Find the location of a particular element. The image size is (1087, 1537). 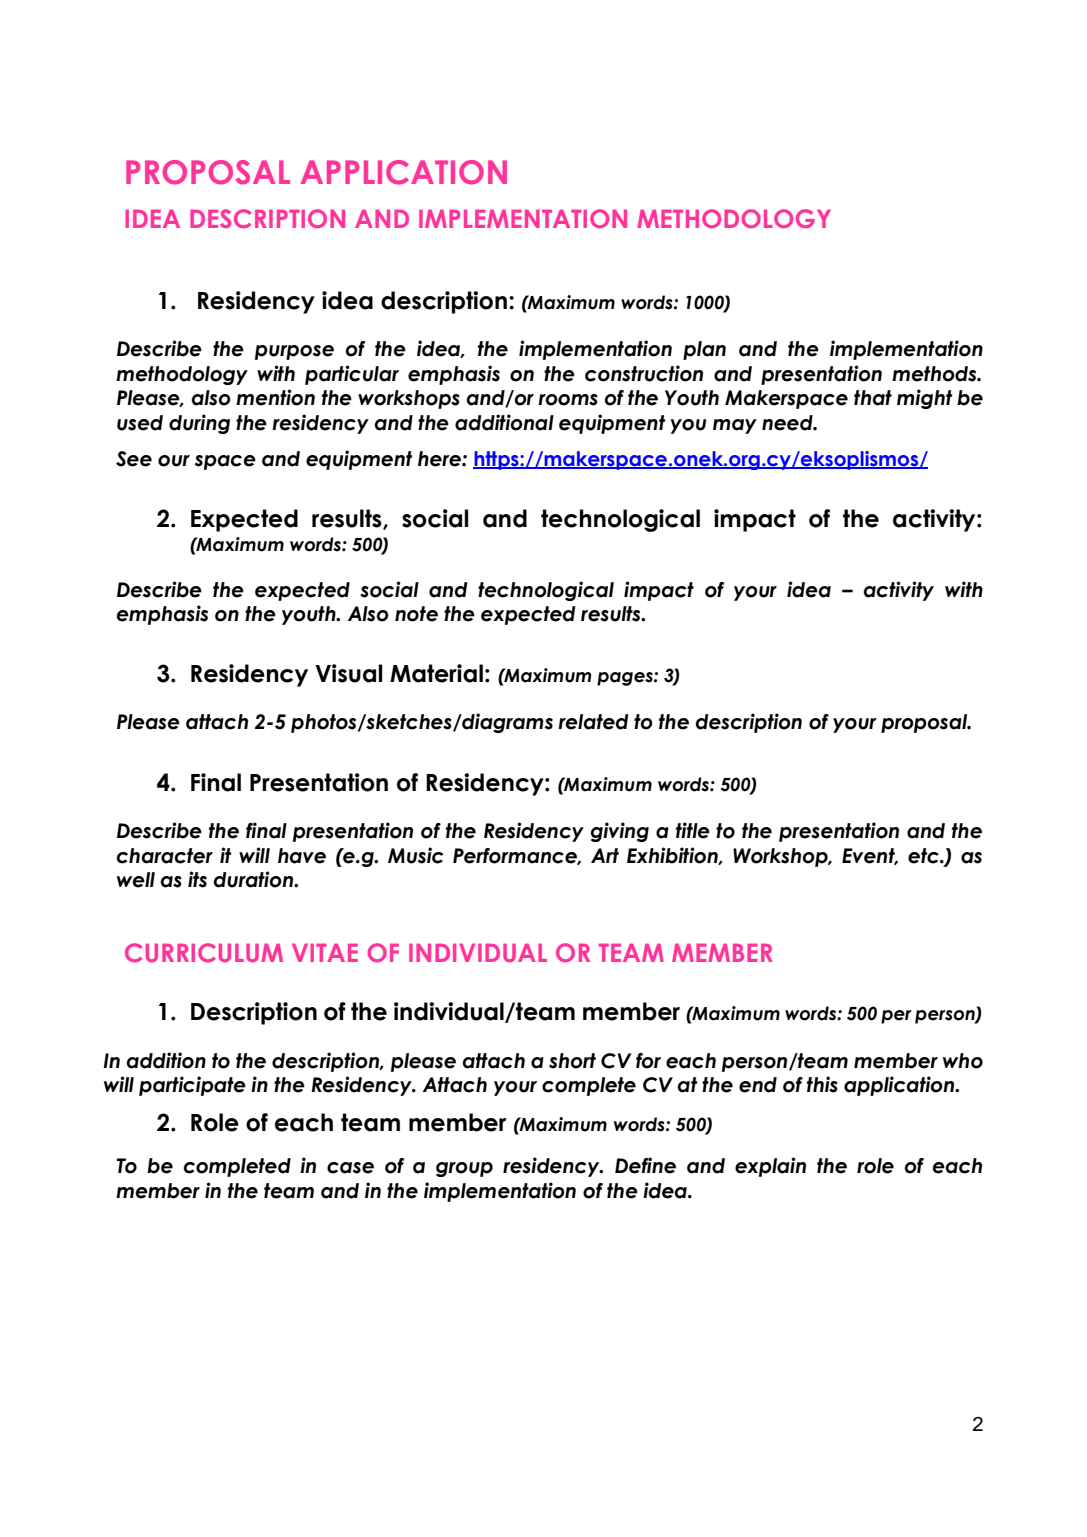

that is located at coordinates (873, 398).
